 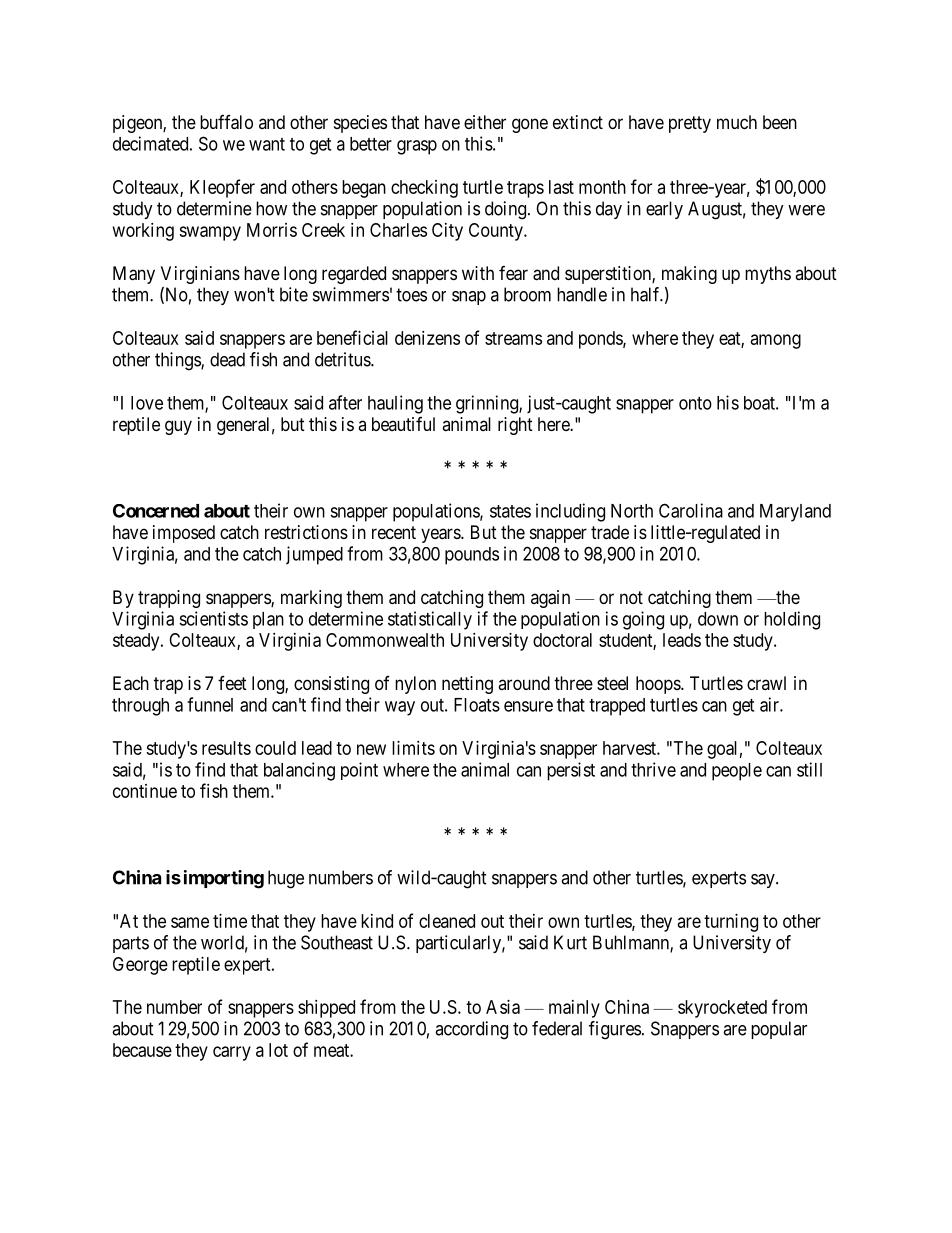 What do you see at coordinates (737, 122) in the image?
I see `much` at bounding box center [737, 122].
